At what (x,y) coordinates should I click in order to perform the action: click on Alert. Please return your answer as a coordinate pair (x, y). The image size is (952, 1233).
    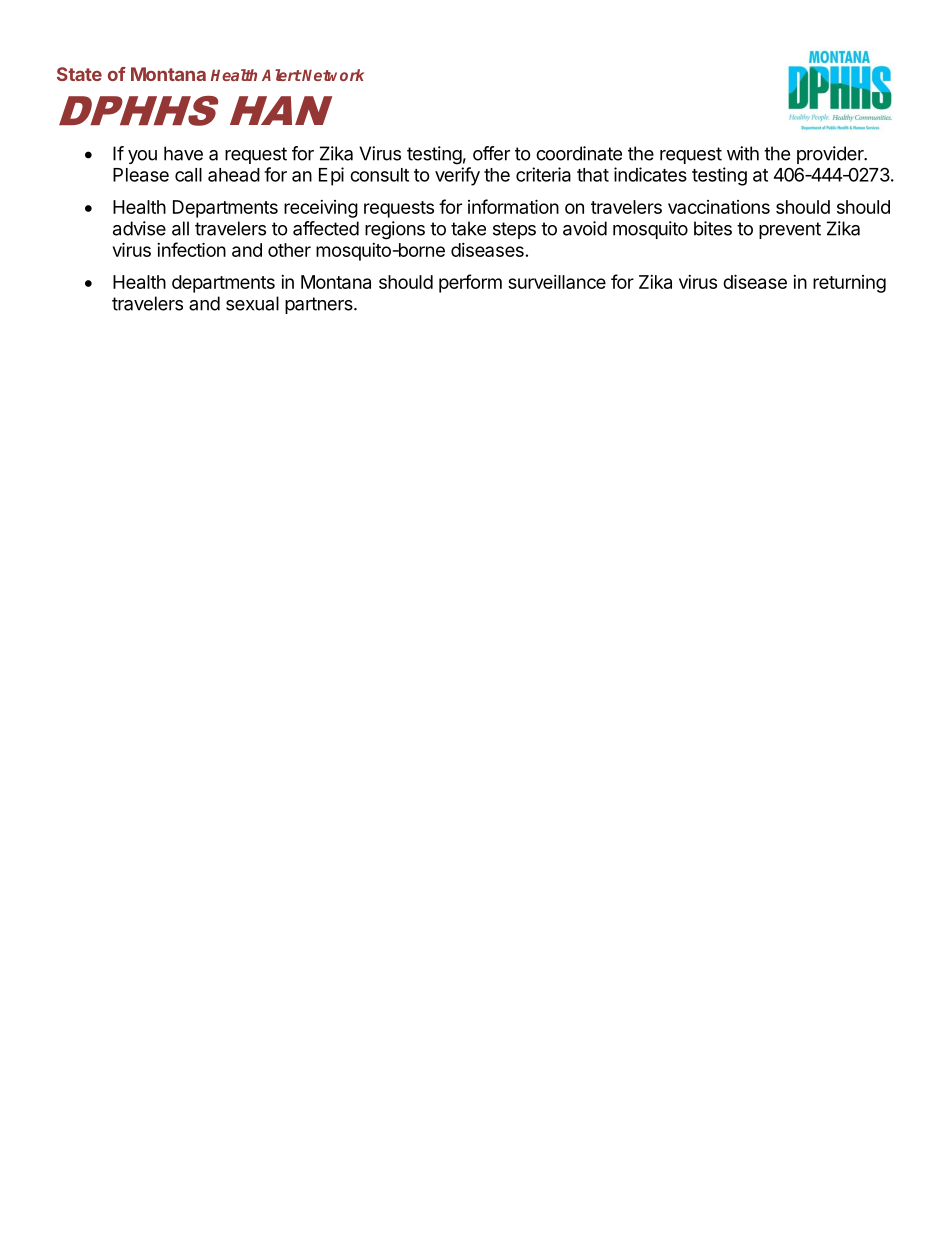
    Looking at the image, I should click on (282, 75).
